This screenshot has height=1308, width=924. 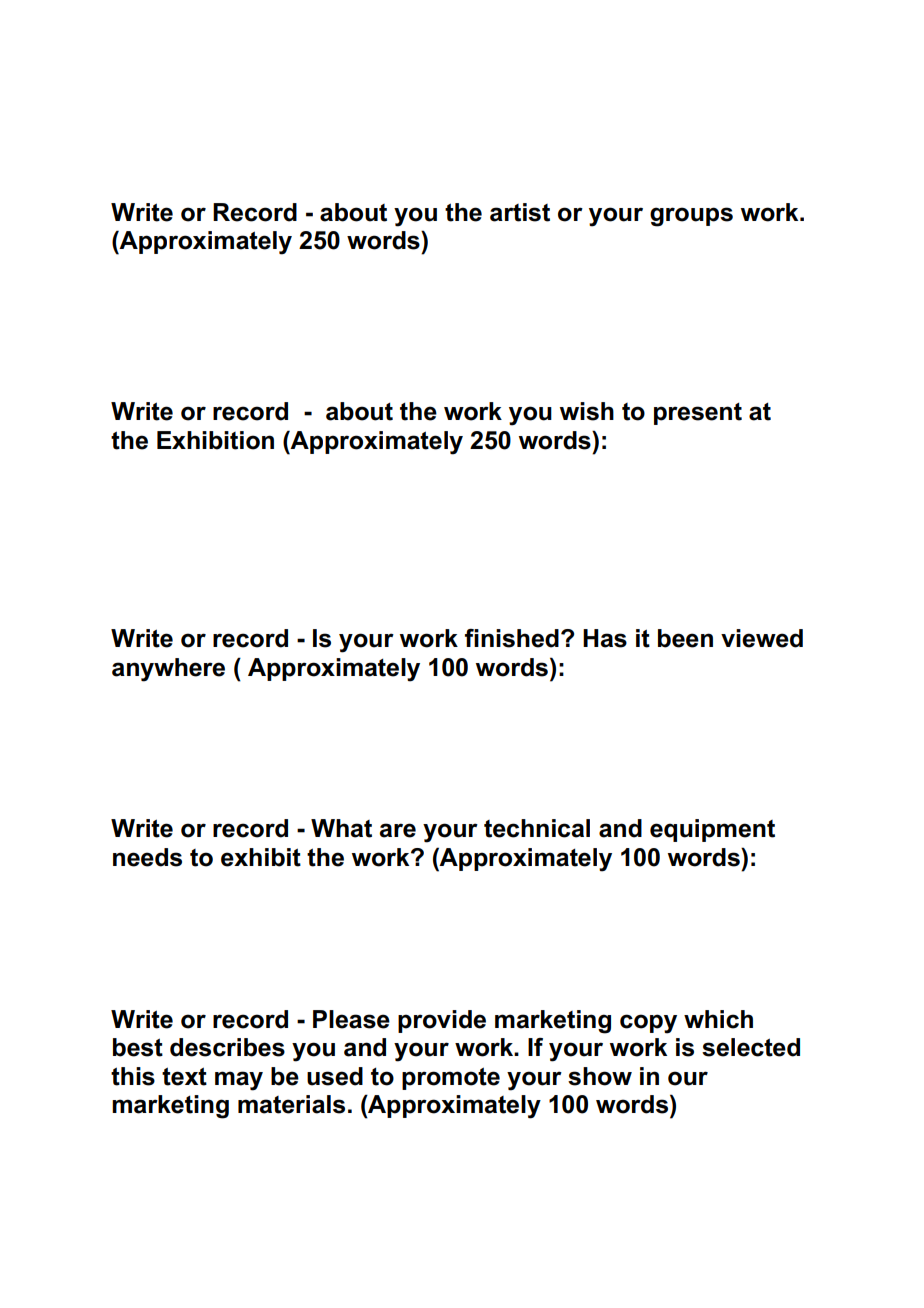 I want to click on wish, so click(x=587, y=411).
